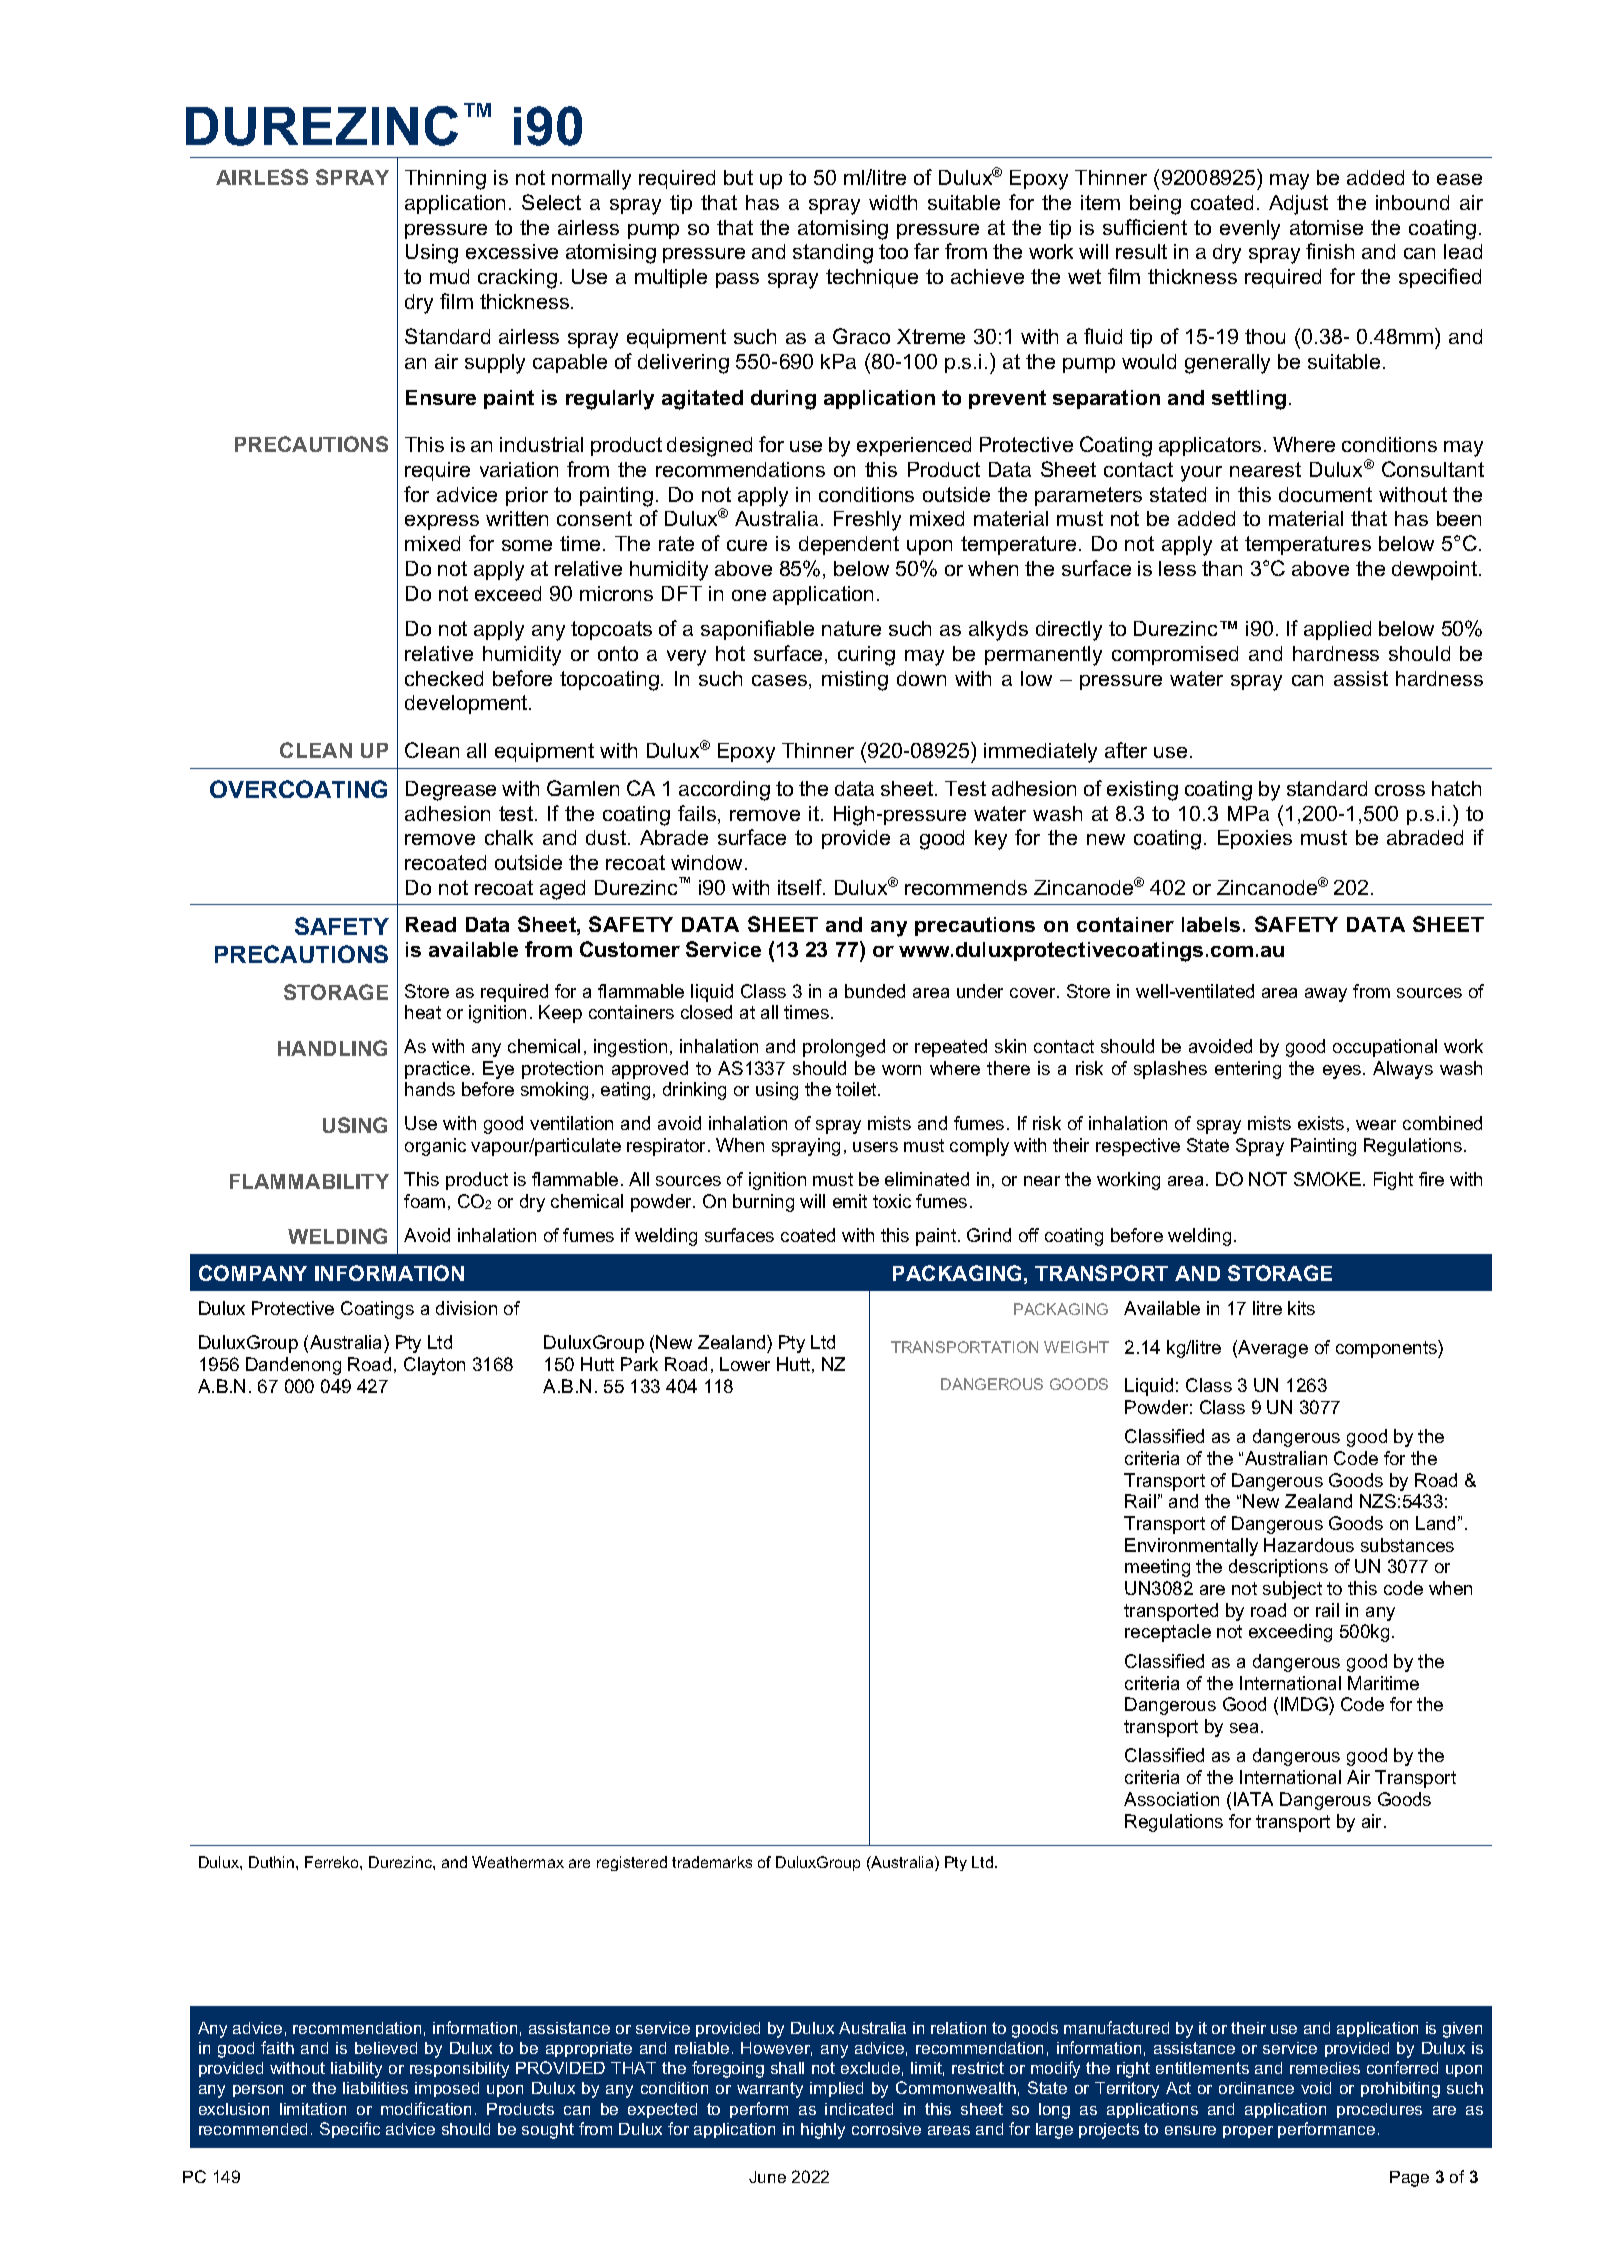  I want to click on Clayton, so click(434, 1366).
